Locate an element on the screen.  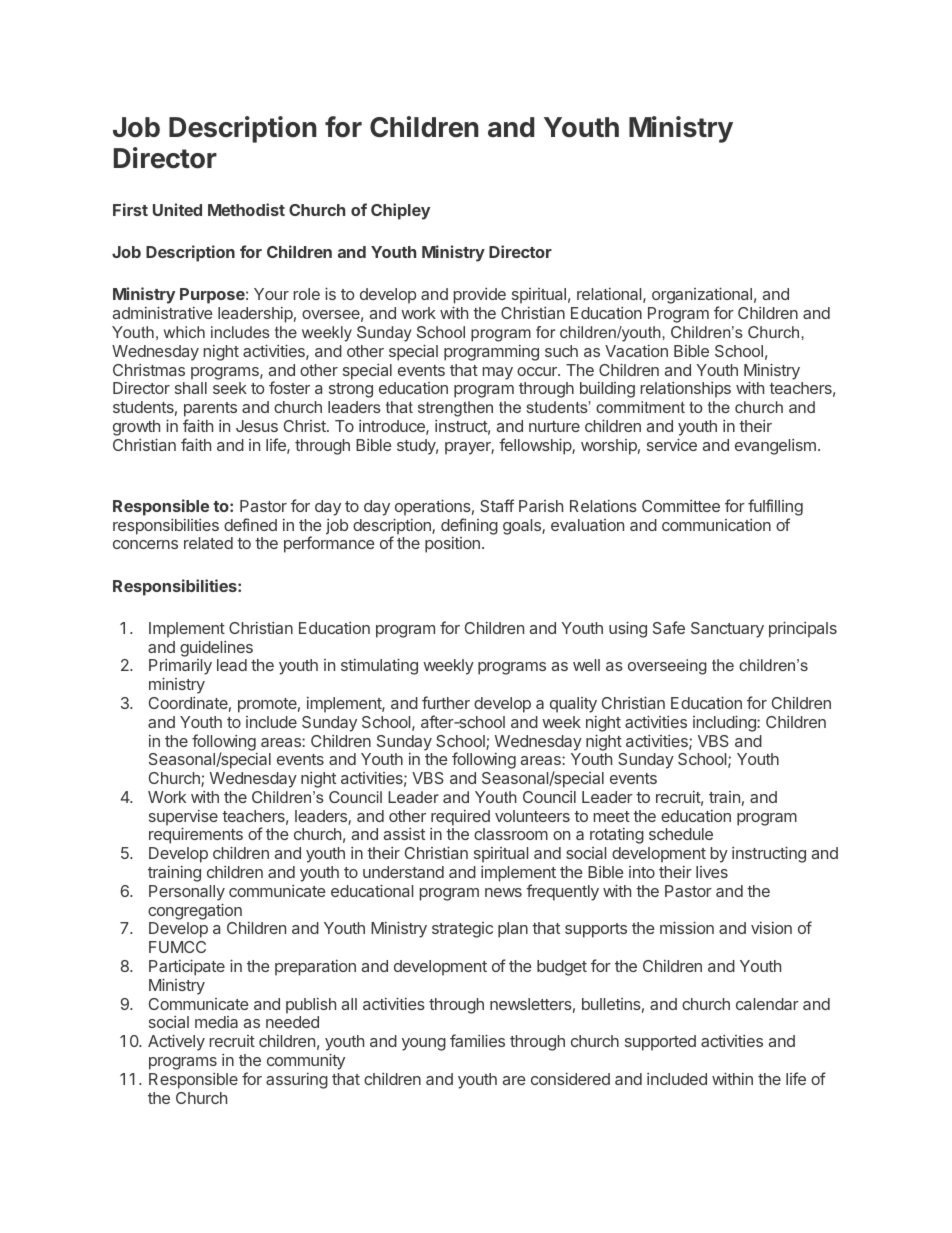
parents is located at coordinates (210, 411).
